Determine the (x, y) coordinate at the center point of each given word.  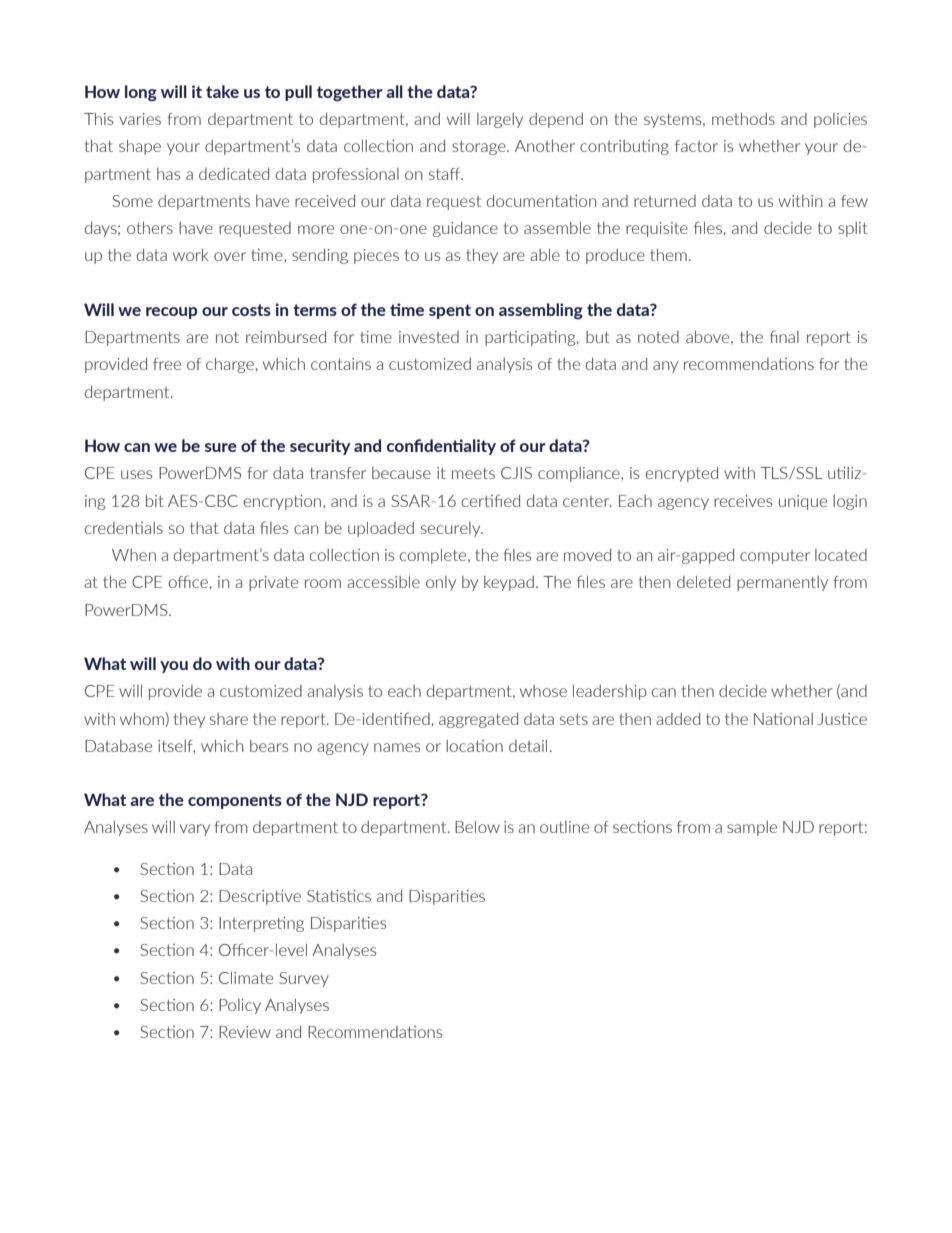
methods (743, 119)
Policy (240, 1006)
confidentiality (441, 447)
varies (140, 119)
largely (500, 120)
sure (221, 447)
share (229, 719)
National (783, 719)
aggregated (478, 720)
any (665, 367)
